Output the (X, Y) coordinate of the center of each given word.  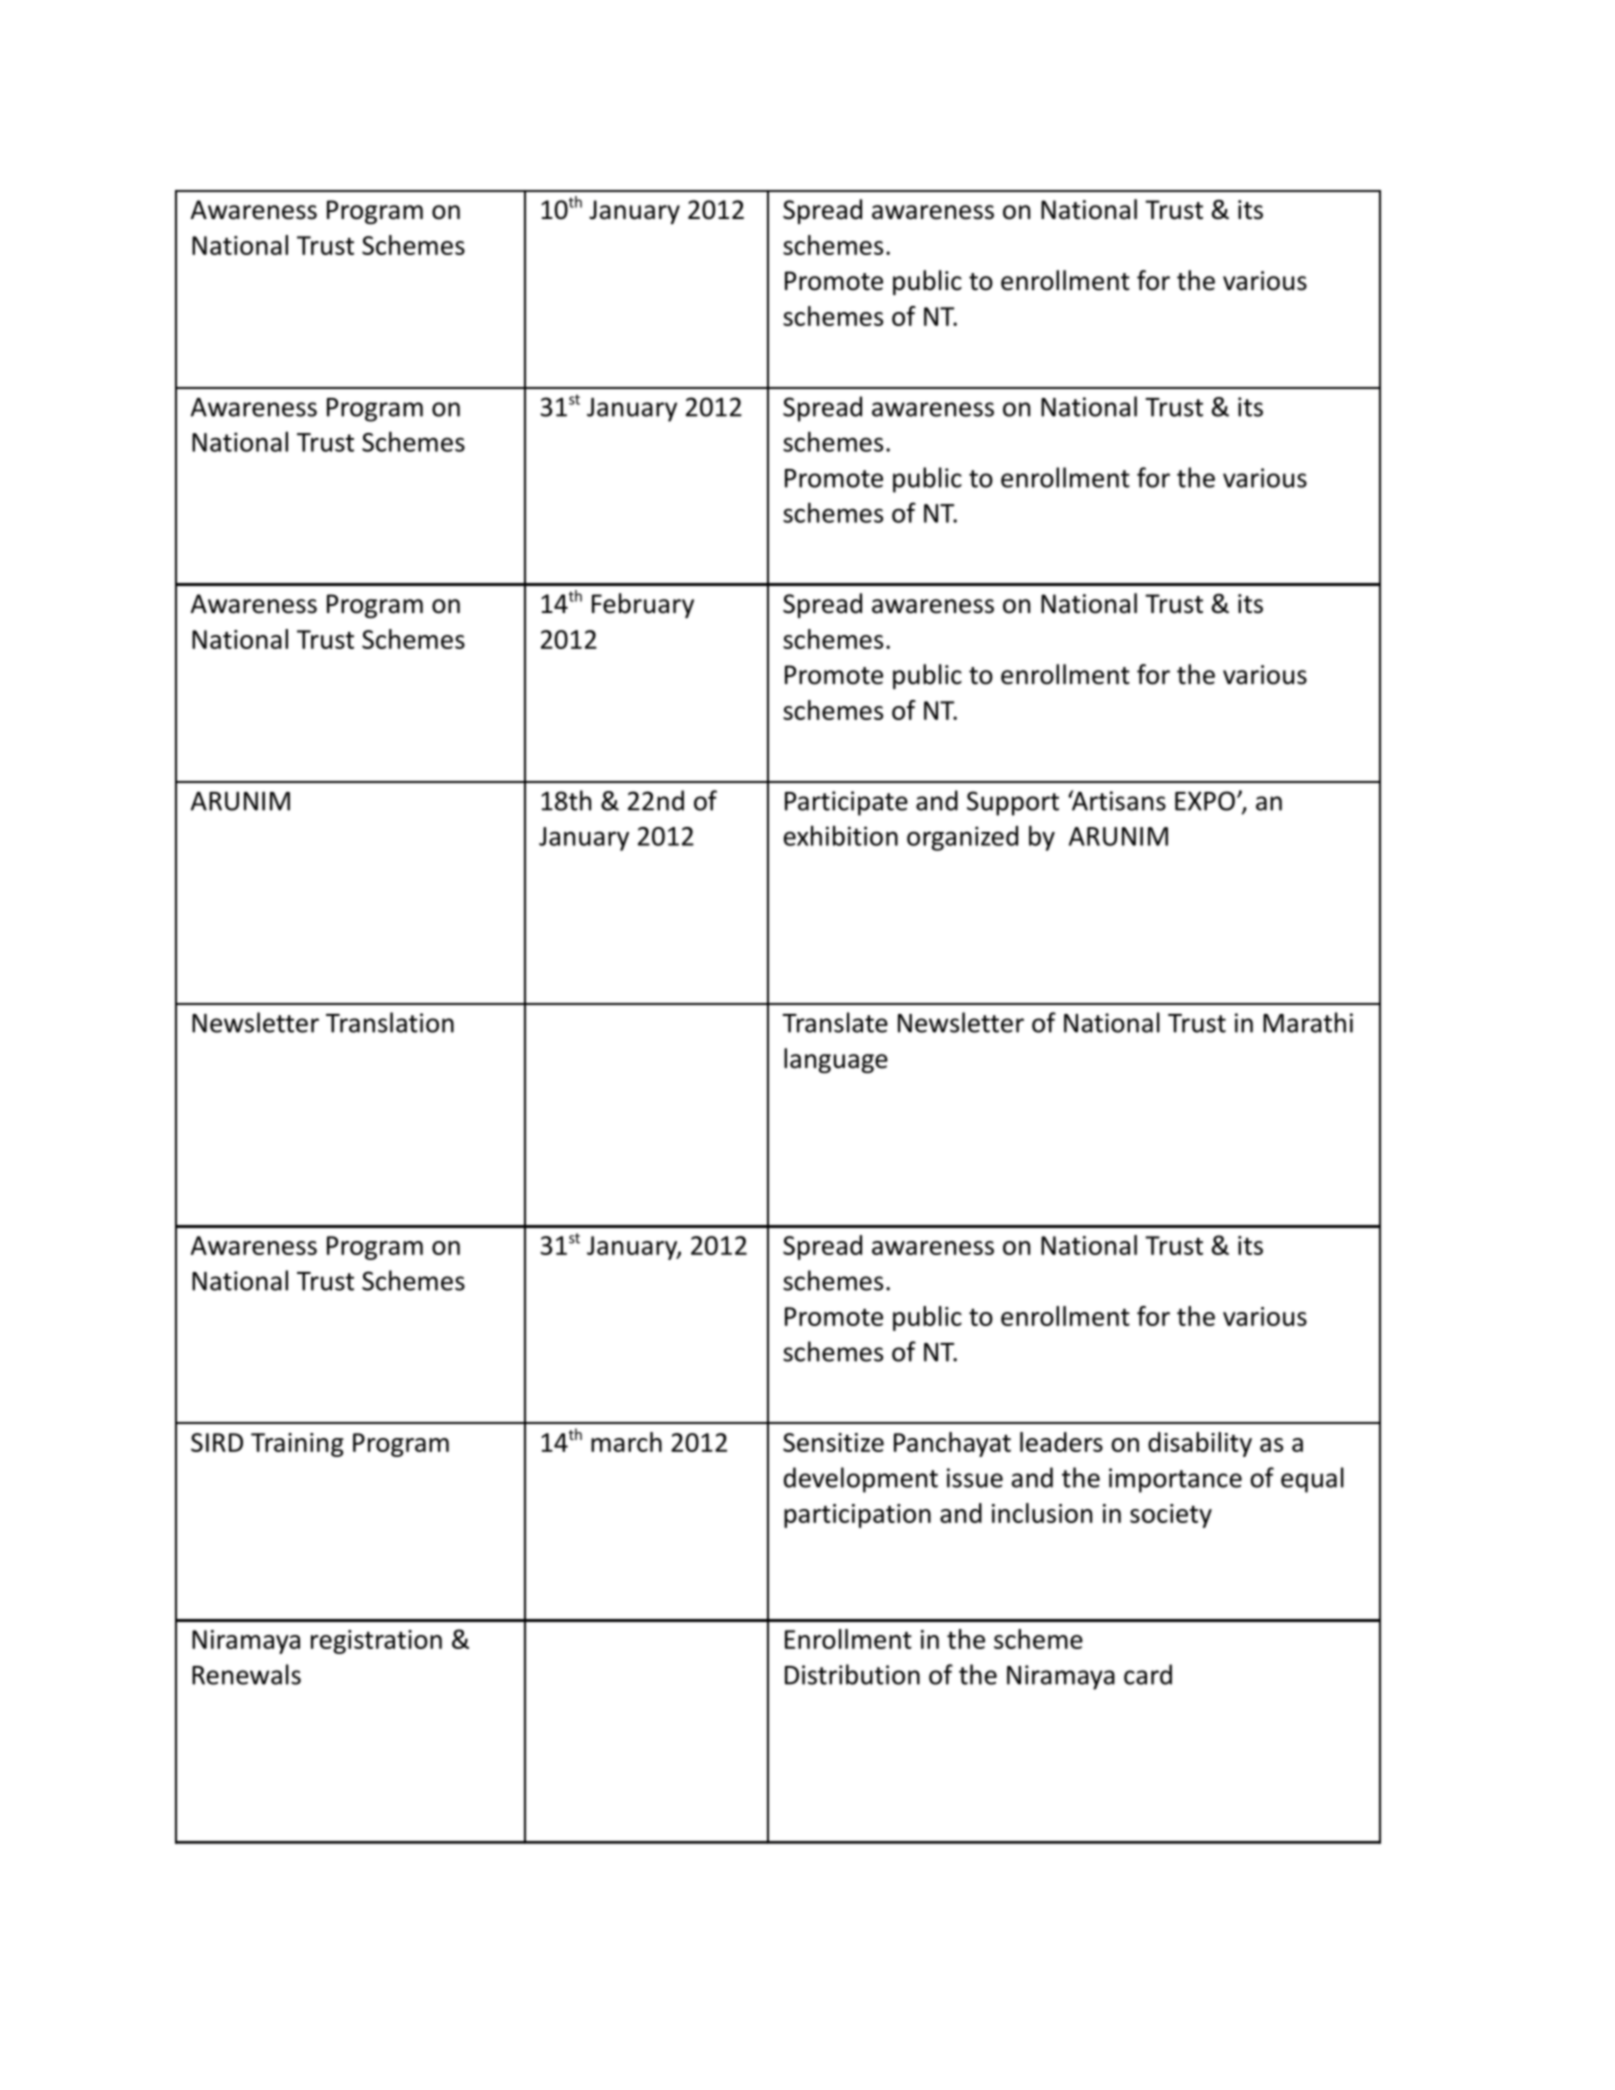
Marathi (1308, 1022)
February (643, 605)
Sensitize (833, 1442)
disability (1200, 1444)
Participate (846, 803)
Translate (835, 1022)
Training (297, 1445)
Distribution (852, 1674)
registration (376, 1642)
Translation (390, 1022)
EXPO (1205, 801)
